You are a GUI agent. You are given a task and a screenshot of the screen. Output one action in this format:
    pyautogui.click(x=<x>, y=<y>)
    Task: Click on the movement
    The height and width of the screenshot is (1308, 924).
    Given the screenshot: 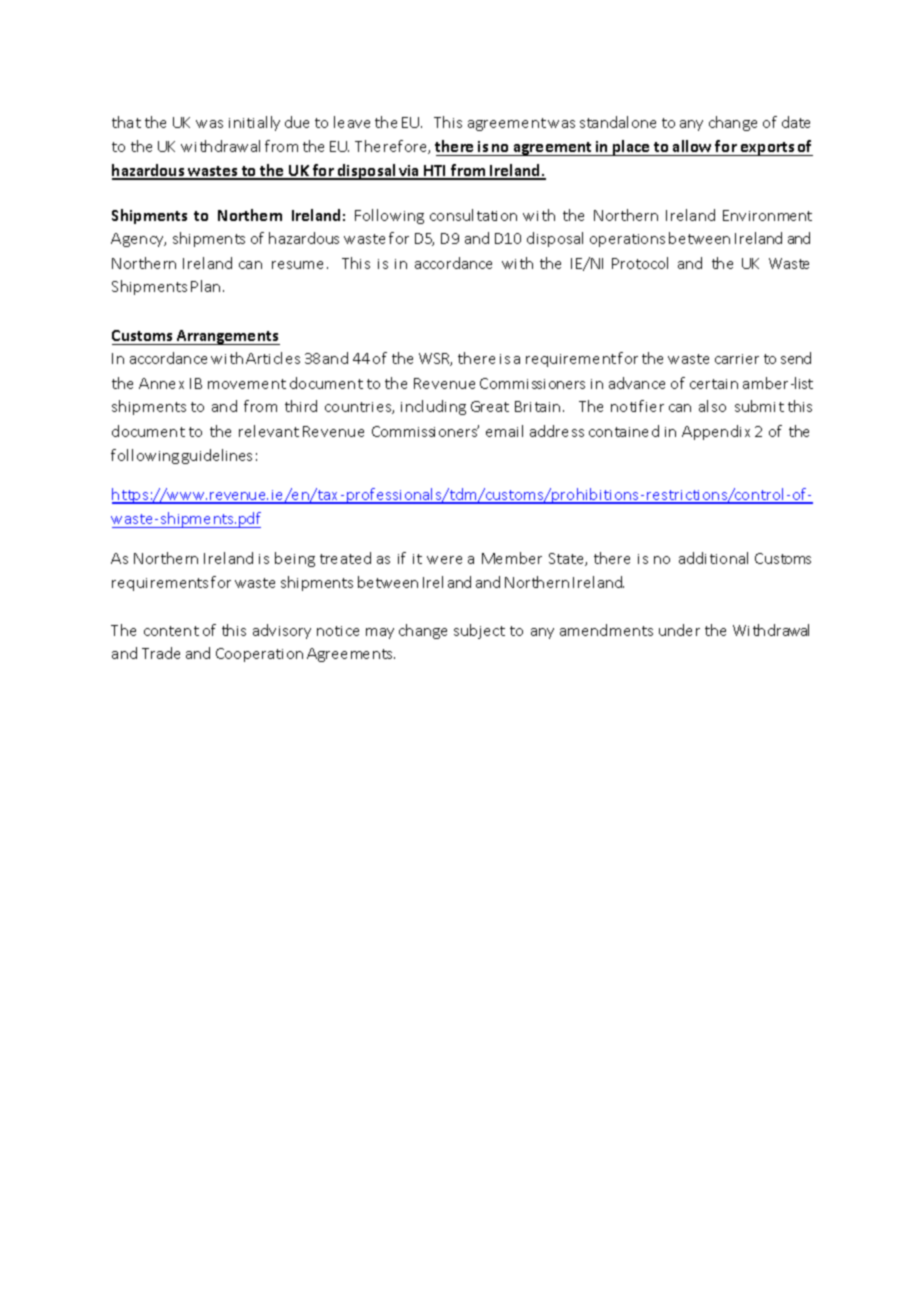 What is the action you would take?
    pyautogui.click(x=247, y=384)
